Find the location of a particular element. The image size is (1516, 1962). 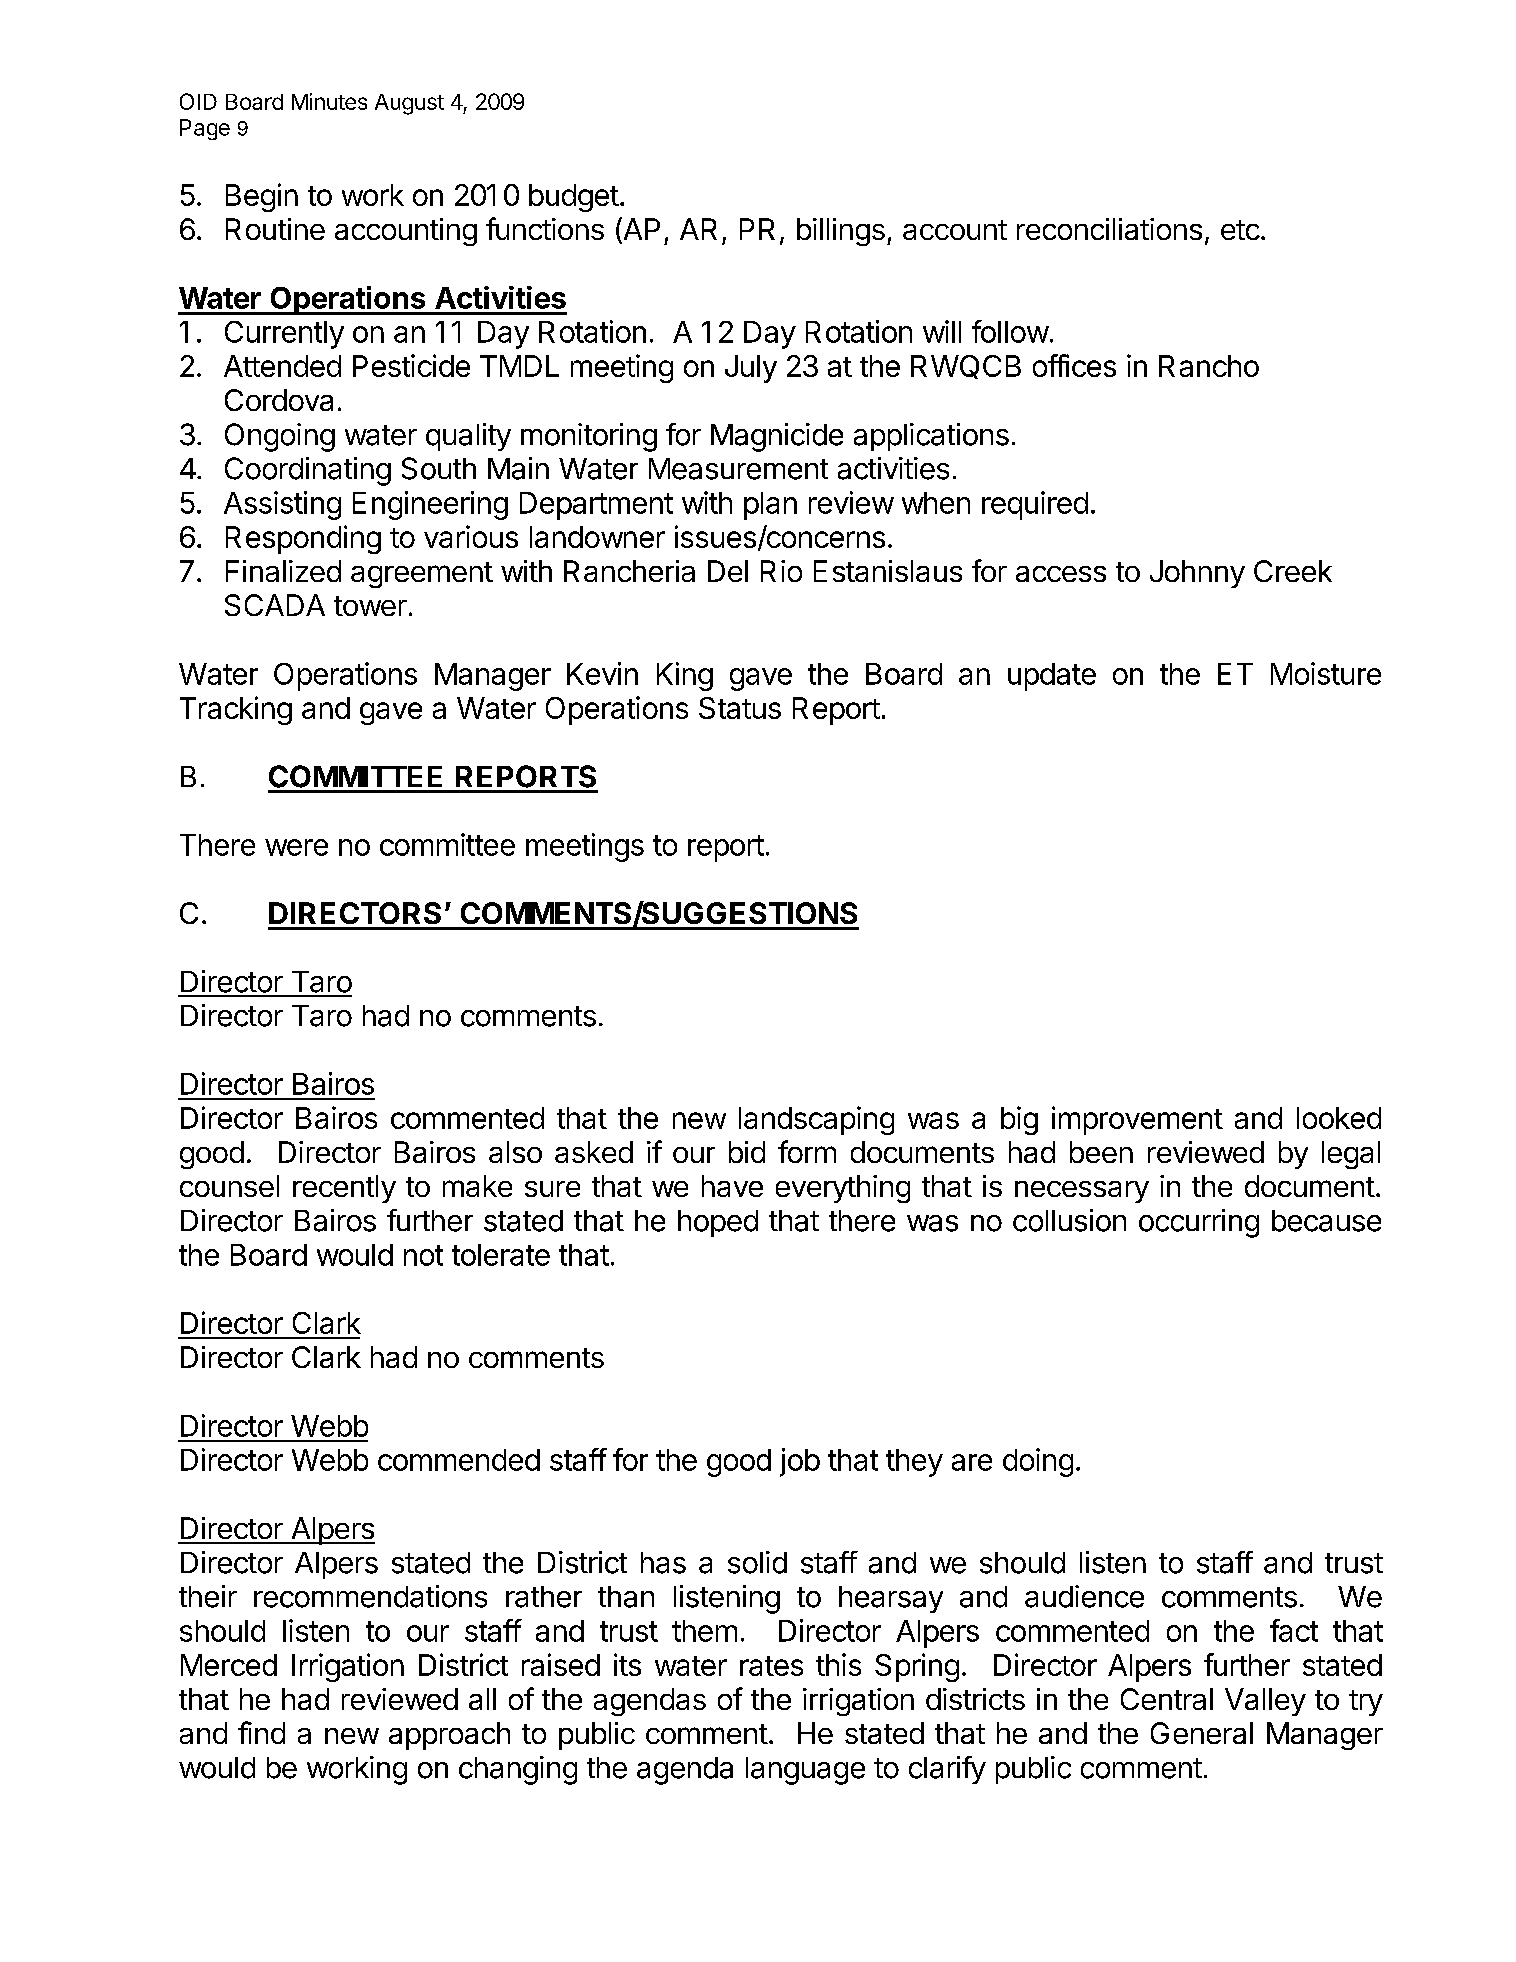

occurring is located at coordinates (1199, 1223).
